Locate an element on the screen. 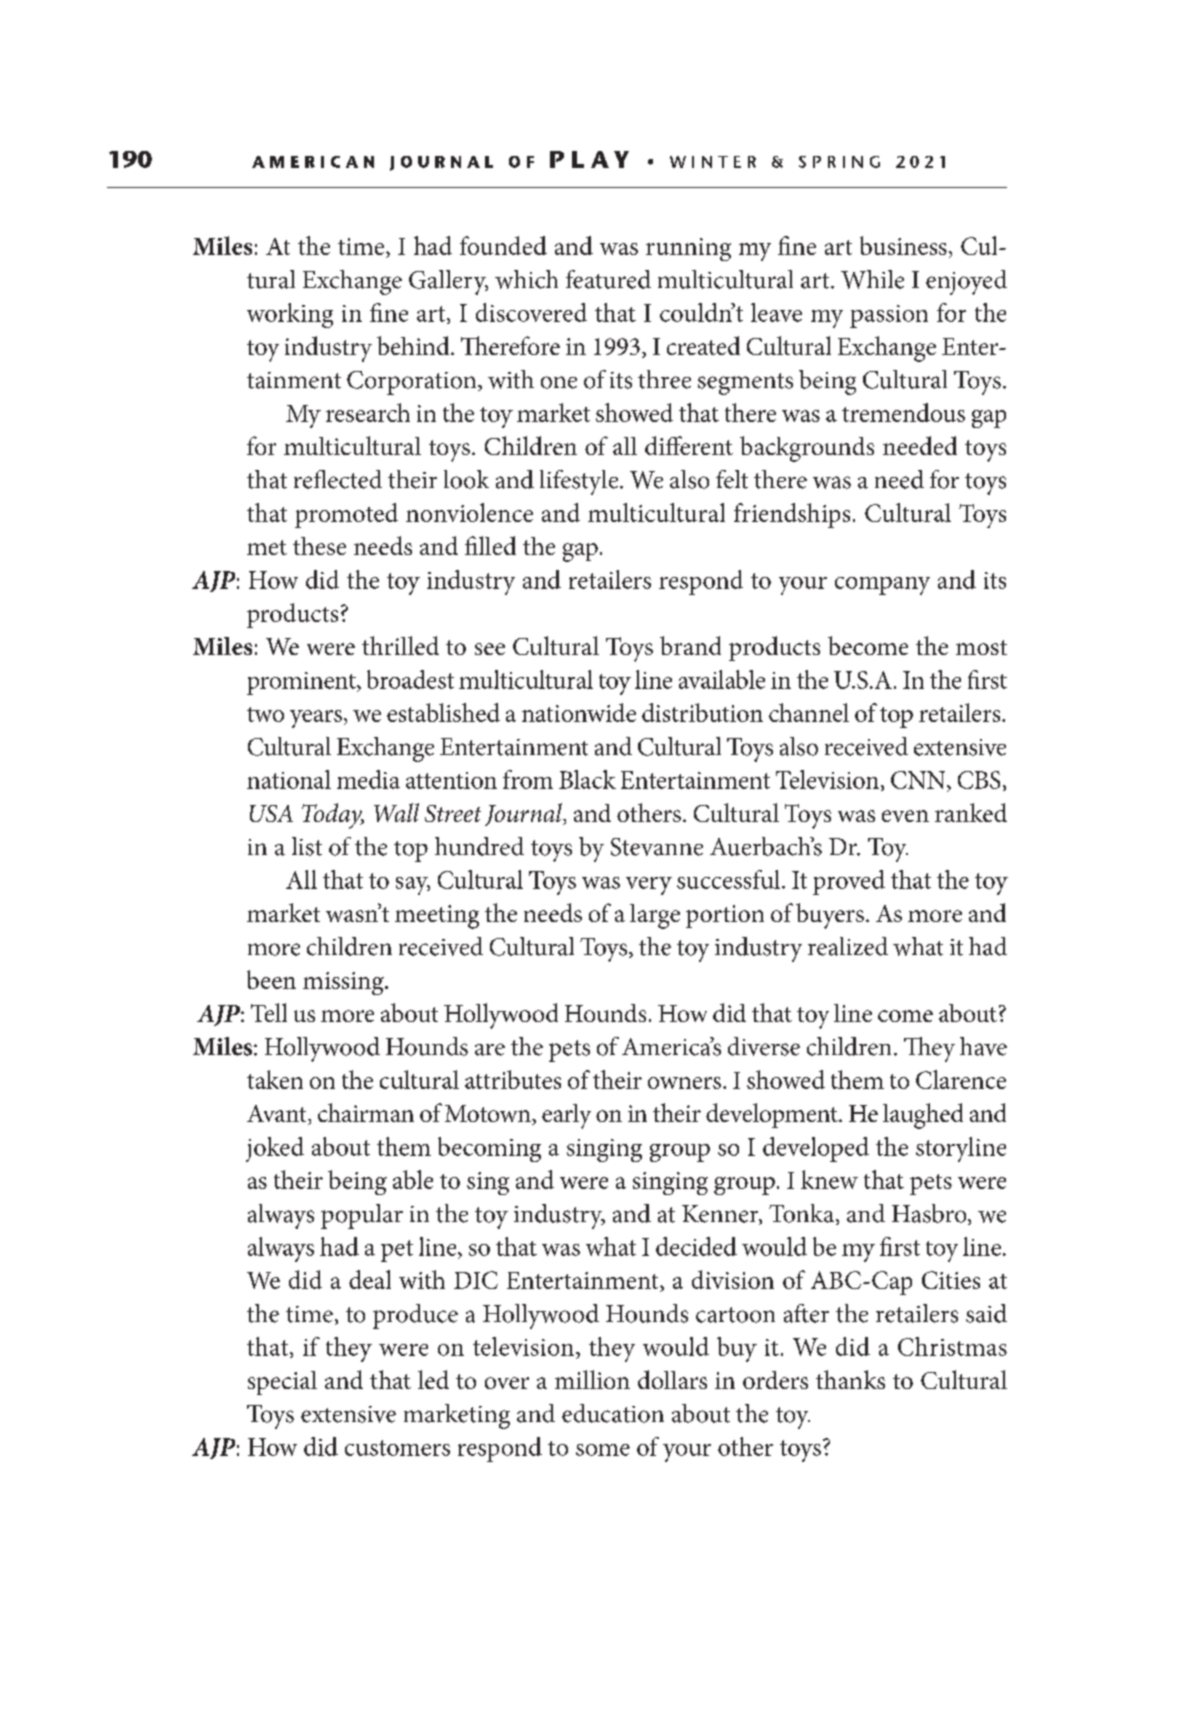 Image resolution: width=1200 pixels, height=1715 pixels. research is located at coordinates (368, 412).
